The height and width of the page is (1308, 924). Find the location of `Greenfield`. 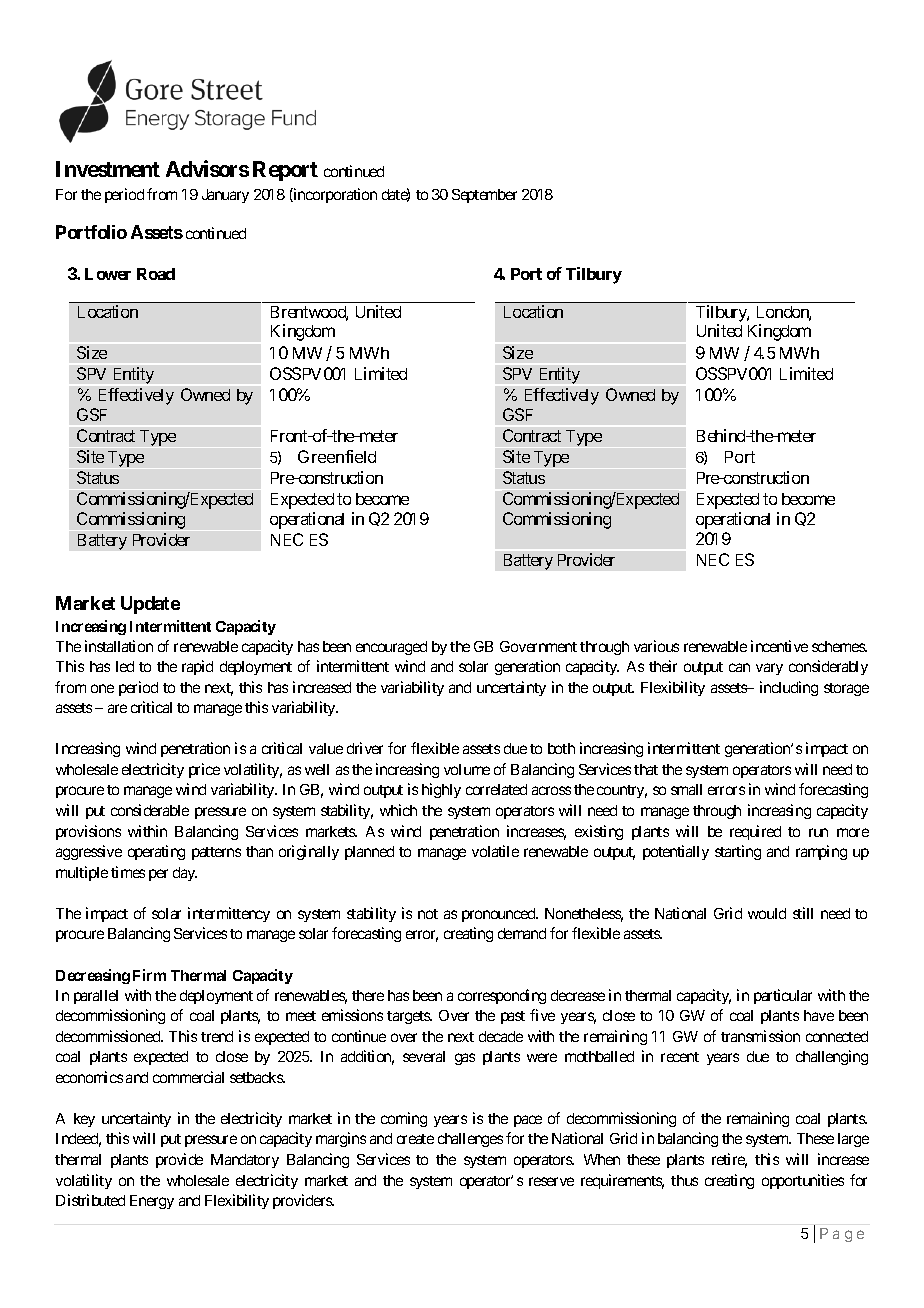

Greenfield is located at coordinates (337, 456).
